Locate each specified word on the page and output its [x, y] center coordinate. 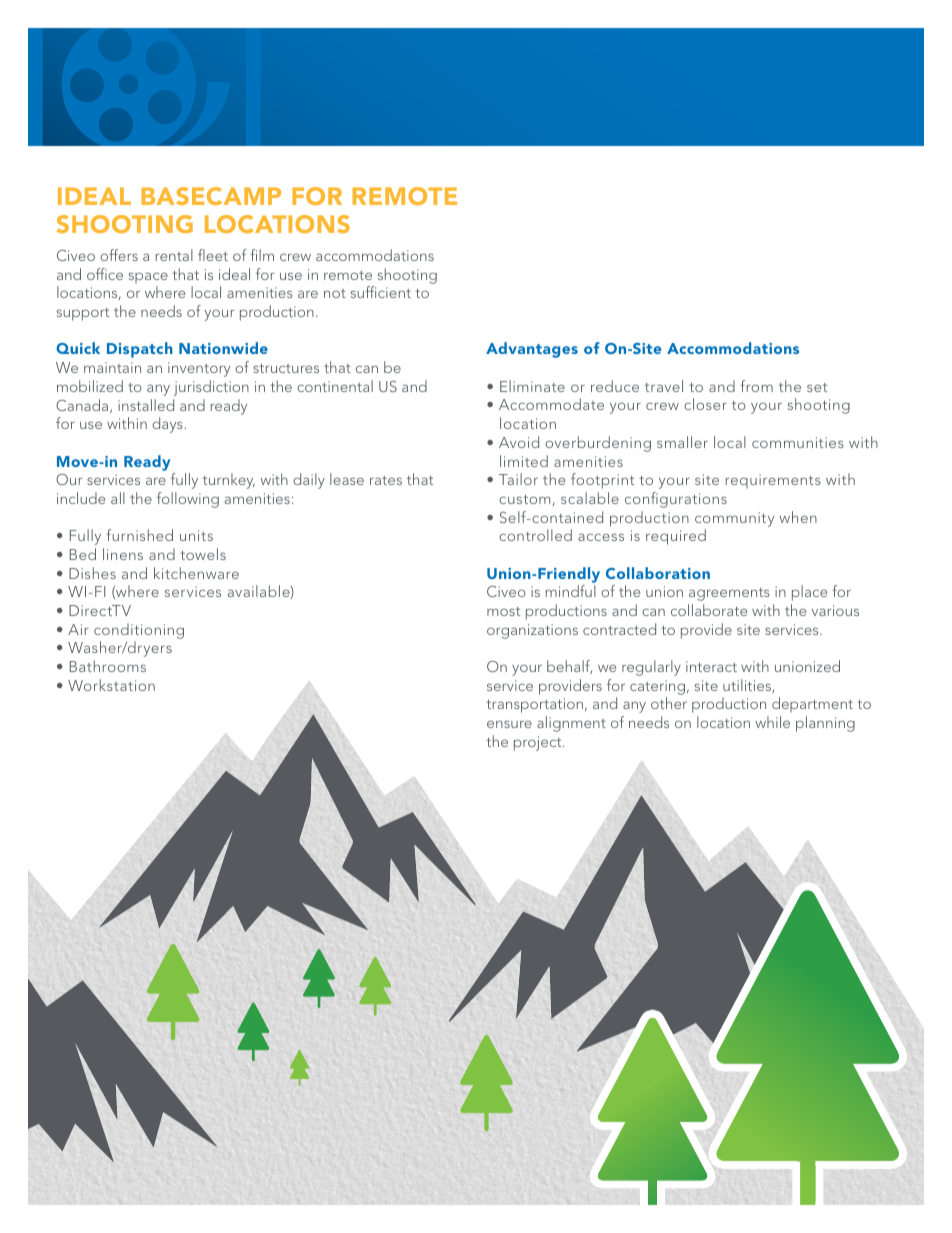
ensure [509, 724]
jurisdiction [211, 388]
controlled [535, 535]
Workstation [111, 685]
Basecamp [211, 196]
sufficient [381, 292]
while [772, 722]
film [262, 255]
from [756, 386]
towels [203, 554]
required [676, 537]
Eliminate [532, 386]
